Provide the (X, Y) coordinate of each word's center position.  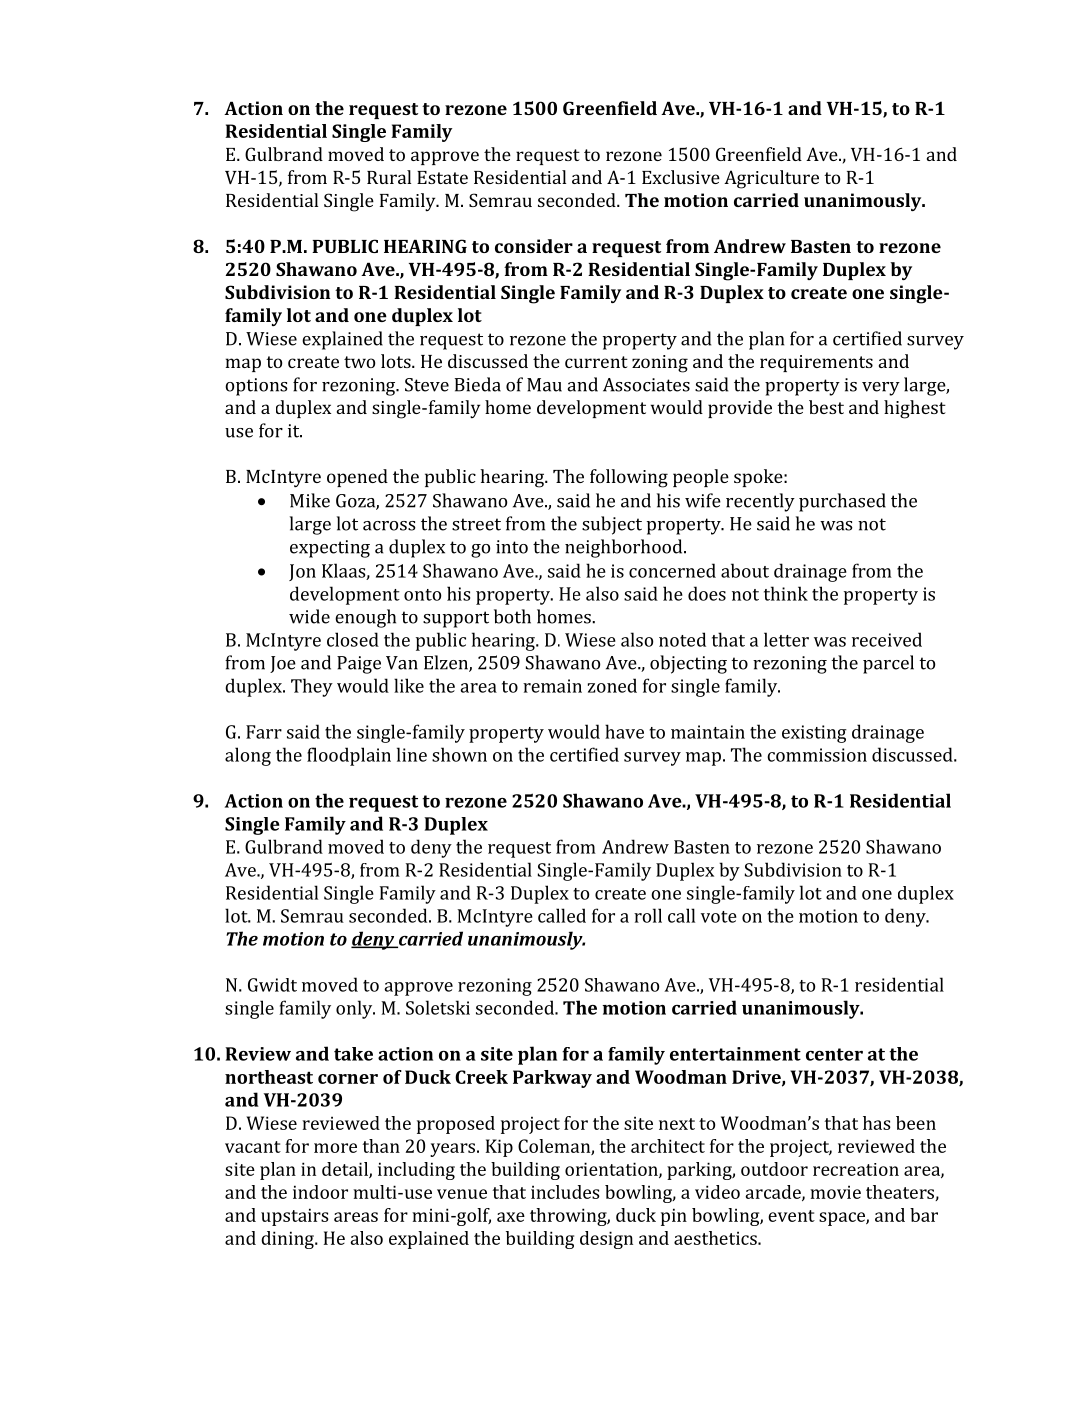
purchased (842, 502)
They (312, 687)
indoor (320, 1192)
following (629, 478)
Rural (389, 177)
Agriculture (771, 179)
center (834, 1054)
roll (648, 915)
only (355, 1009)
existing (814, 734)
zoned (612, 685)
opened (357, 478)
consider (534, 246)
